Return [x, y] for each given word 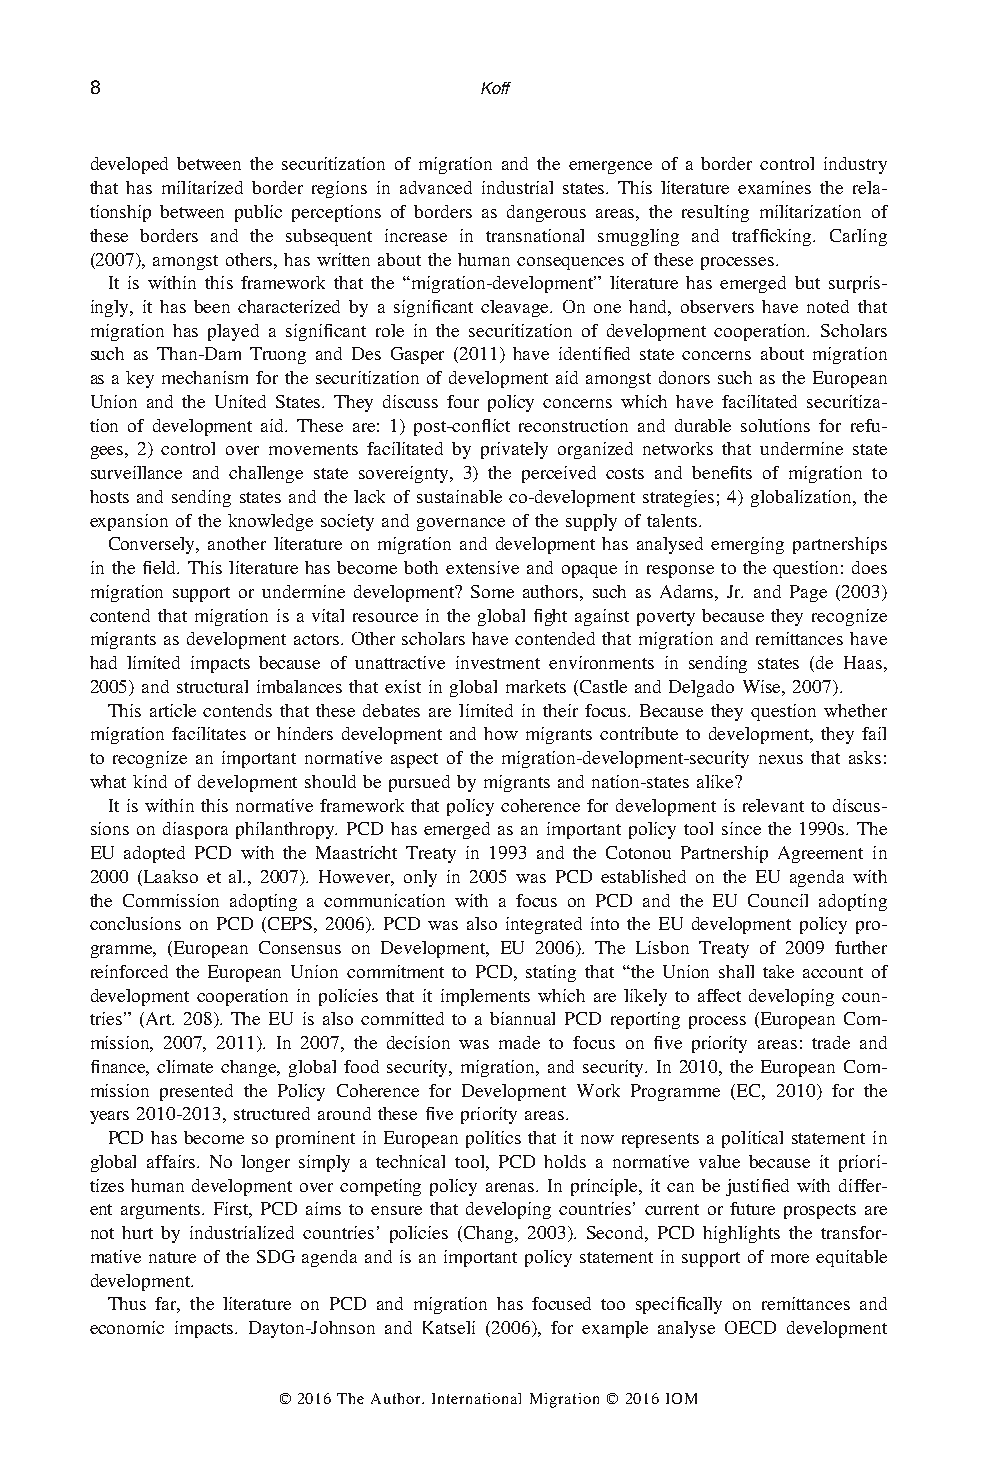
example [615, 1329]
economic [127, 1327]
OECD [750, 1327]
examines [774, 187]
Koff [496, 88]
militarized [202, 187]
